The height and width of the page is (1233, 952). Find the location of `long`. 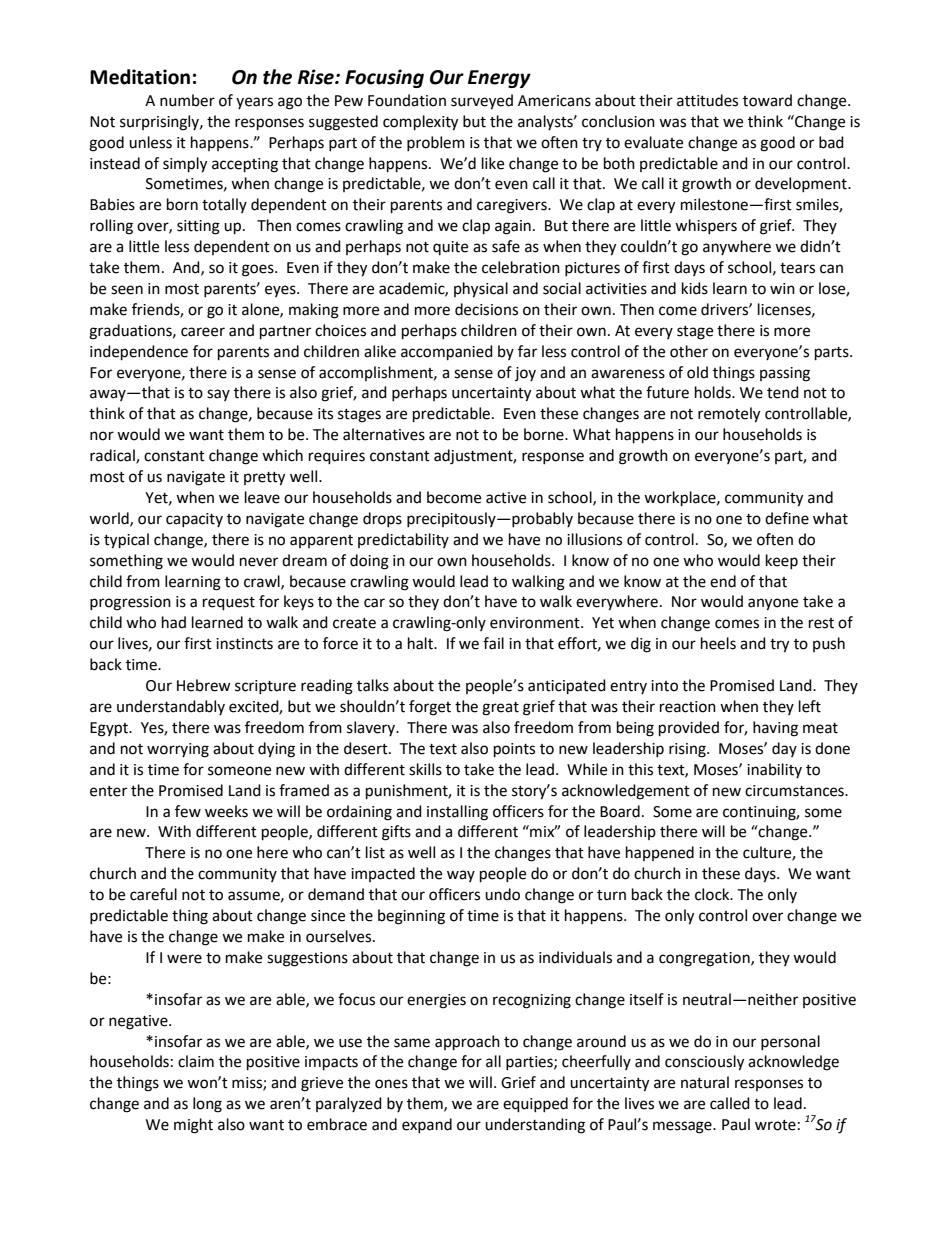

long is located at coordinates (207, 1105).
